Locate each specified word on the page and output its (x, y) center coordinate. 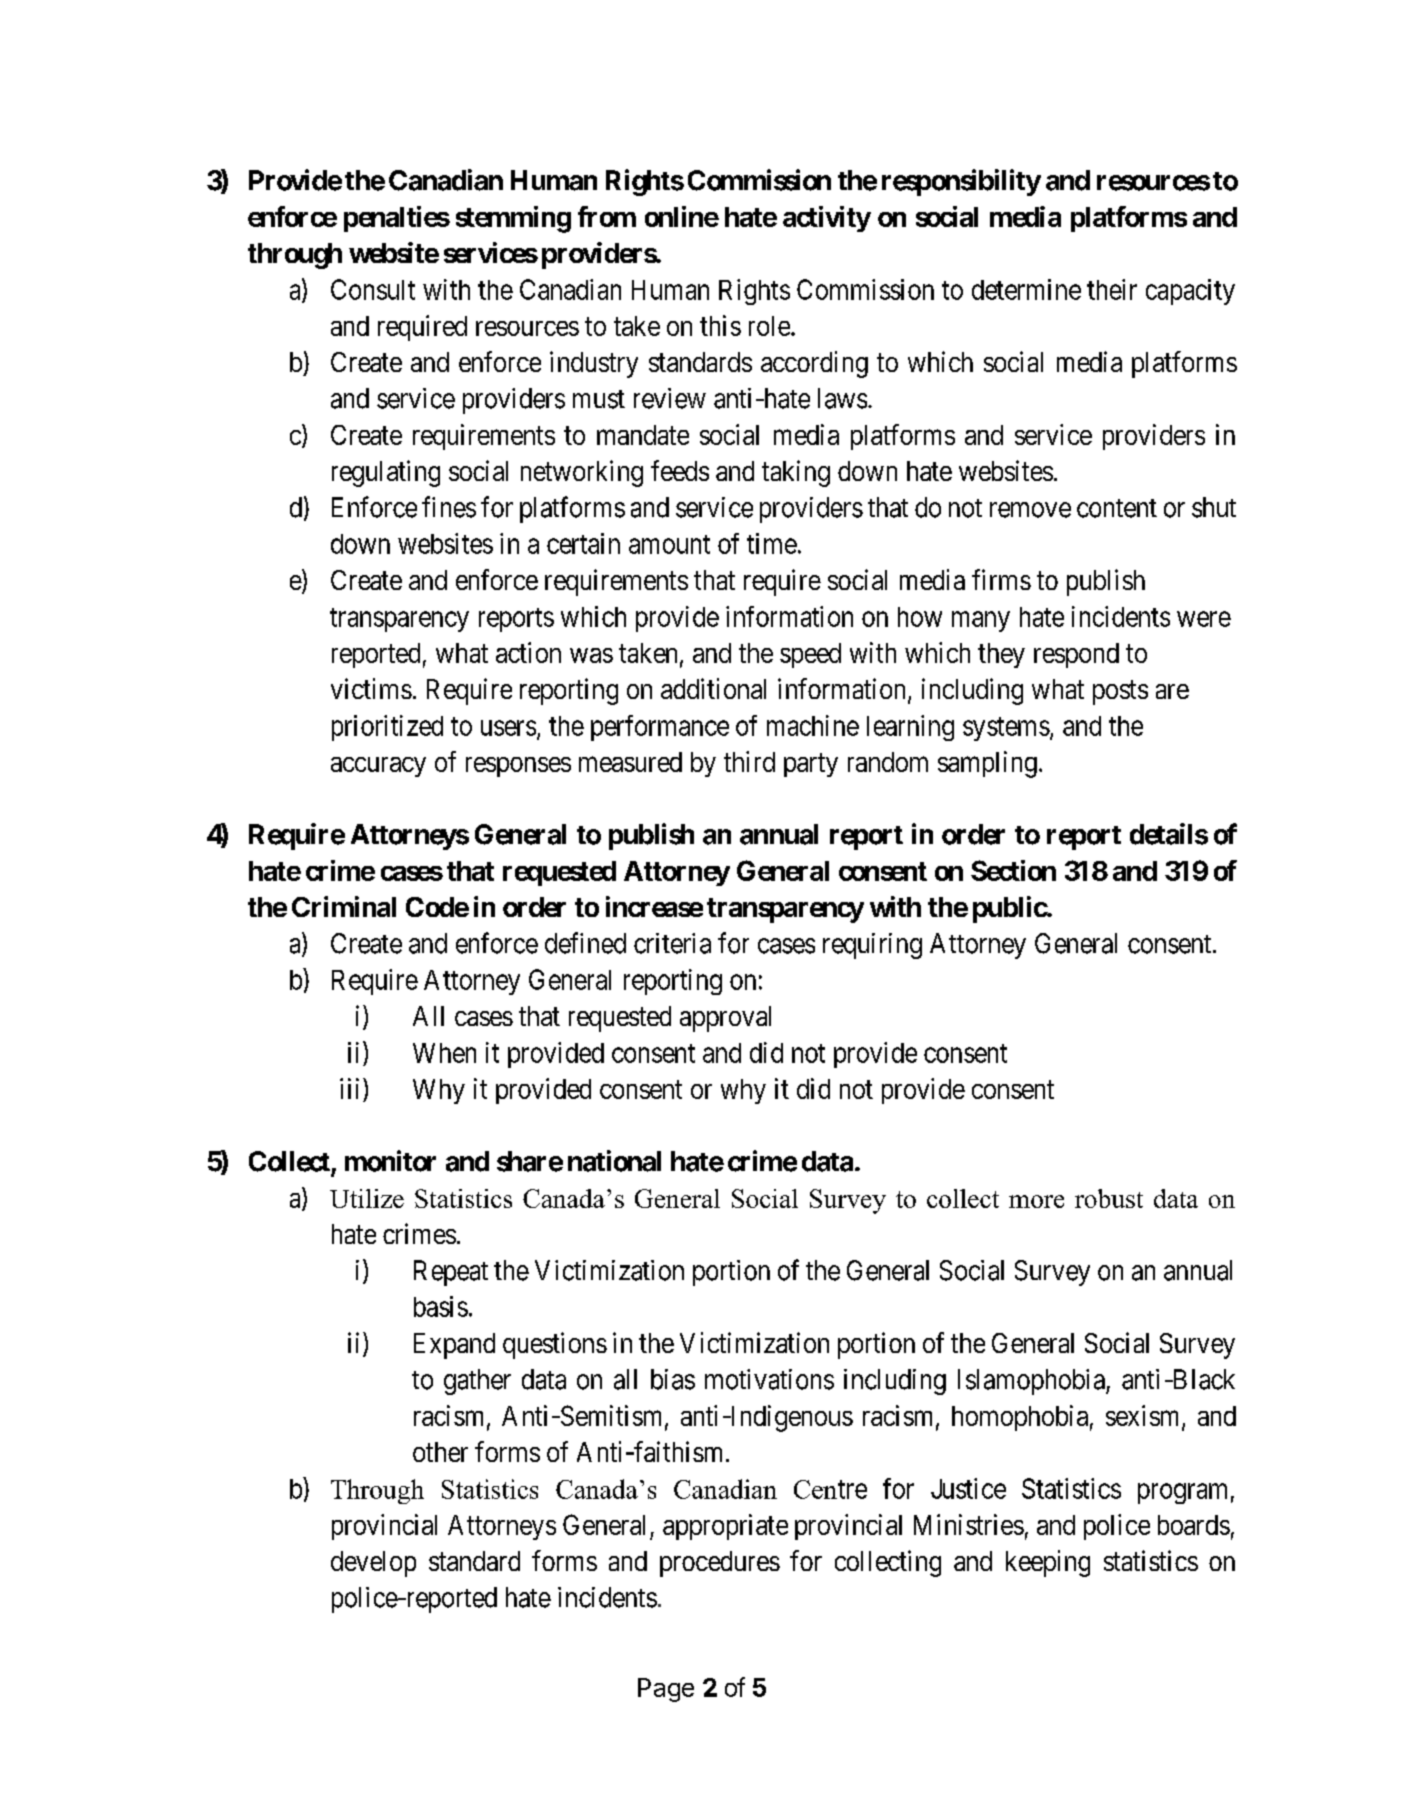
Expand (454, 1346)
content (1117, 508)
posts (1120, 693)
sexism (1144, 1416)
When (444, 1053)
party (811, 765)
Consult (373, 289)
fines (449, 507)
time (772, 543)
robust (1109, 1198)
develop (373, 1564)
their (1112, 289)
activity (827, 219)
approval (725, 1019)
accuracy (378, 767)
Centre (830, 1489)
